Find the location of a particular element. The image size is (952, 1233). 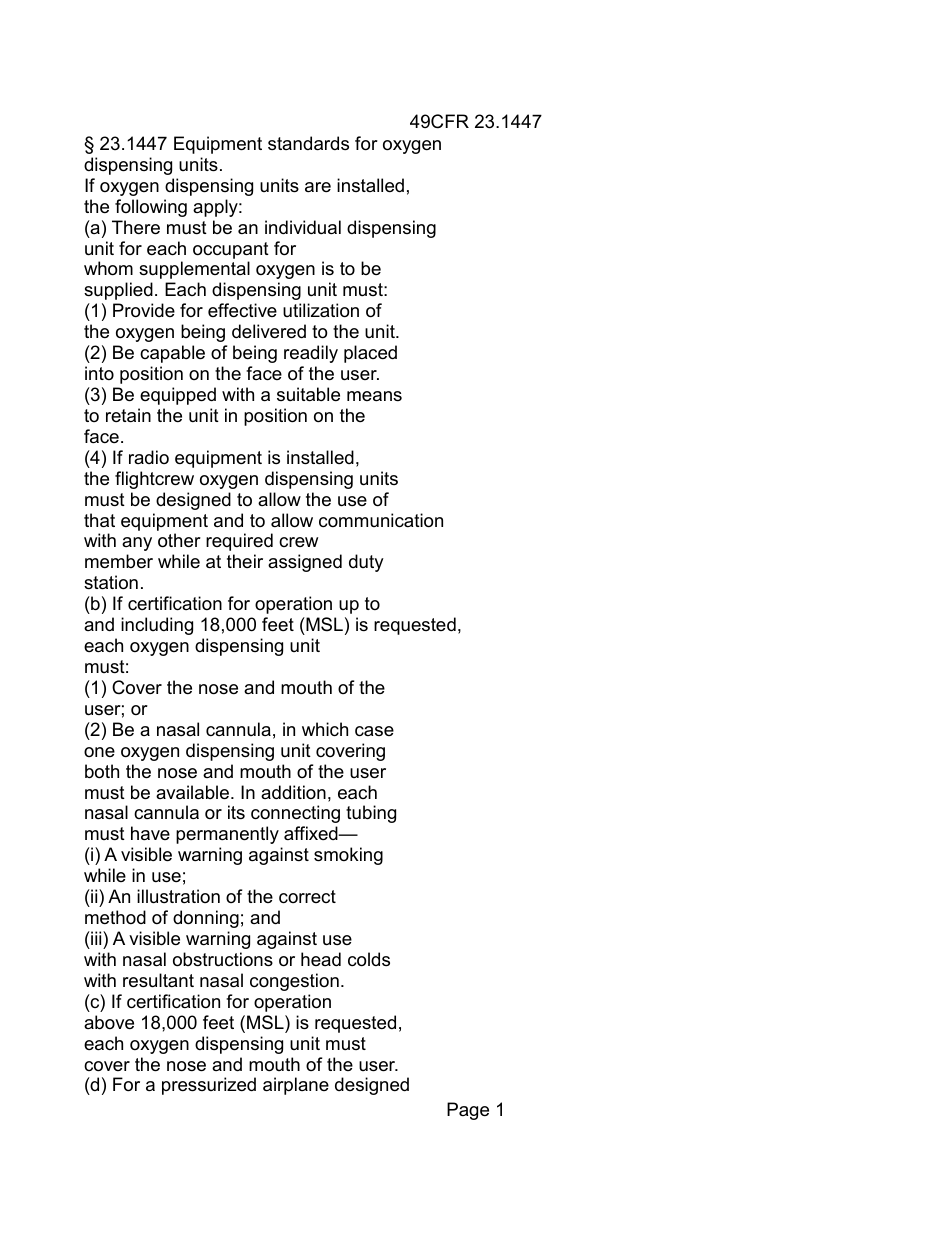

airplane is located at coordinates (296, 1086).
